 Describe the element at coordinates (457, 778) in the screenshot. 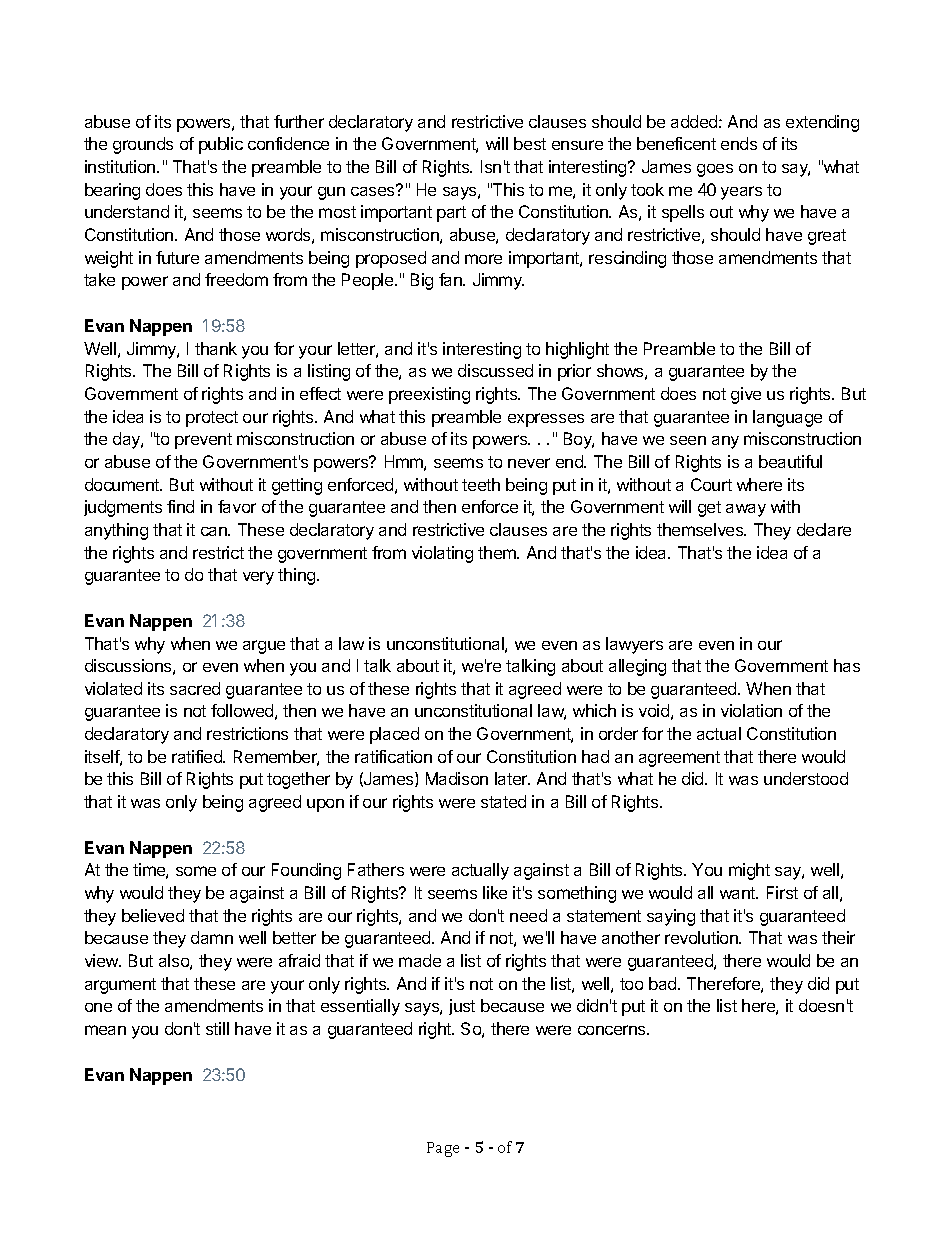

I see `Madison` at that location.
